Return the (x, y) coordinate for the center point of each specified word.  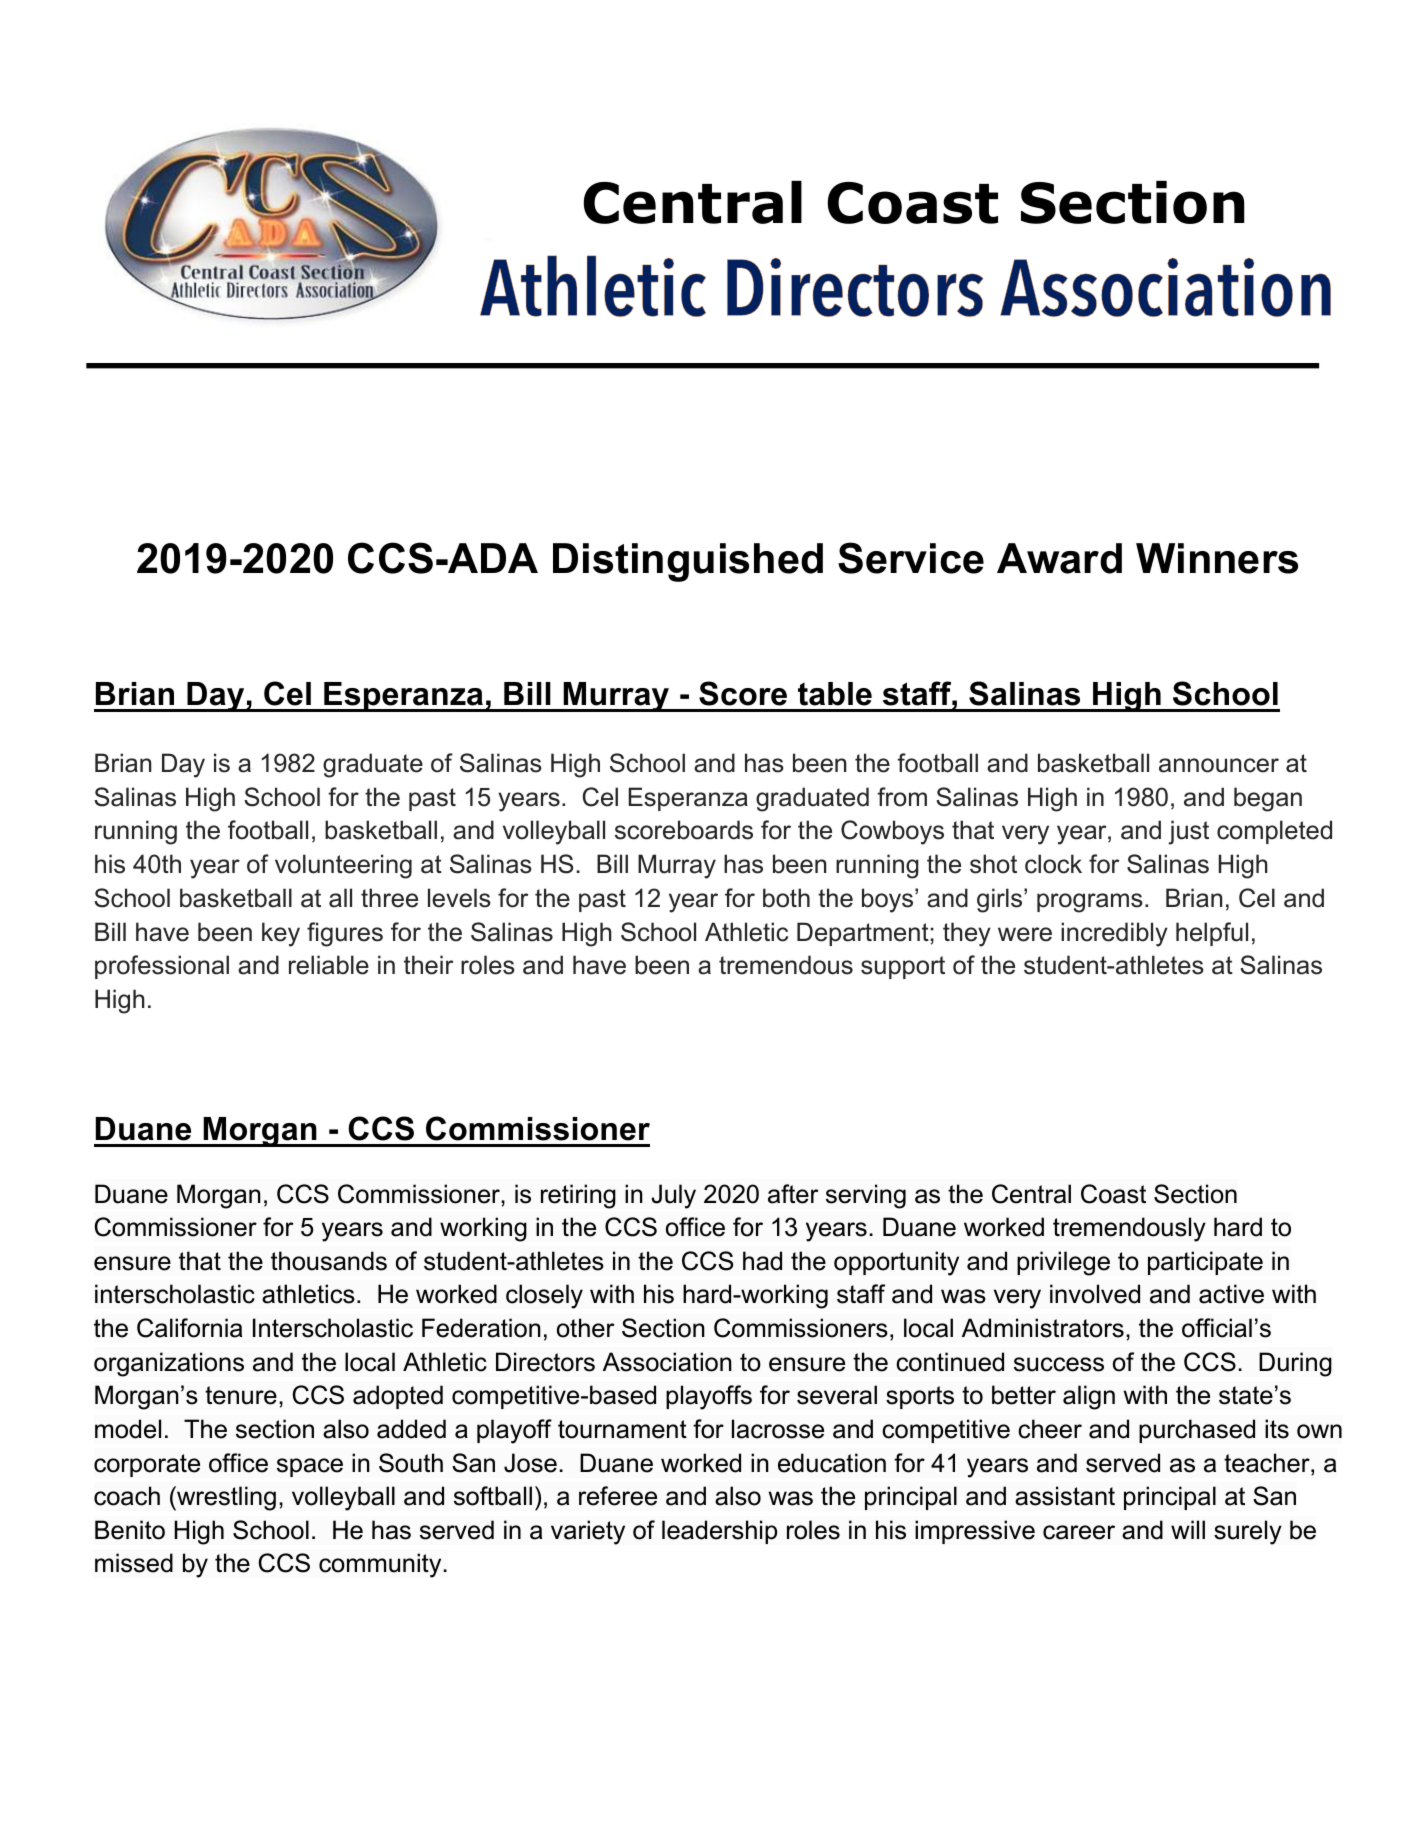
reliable (329, 965)
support (903, 967)
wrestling (225, 1498)
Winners (1217, 558)
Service (911, 558)
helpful (1212, 934)
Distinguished (688, 562)
